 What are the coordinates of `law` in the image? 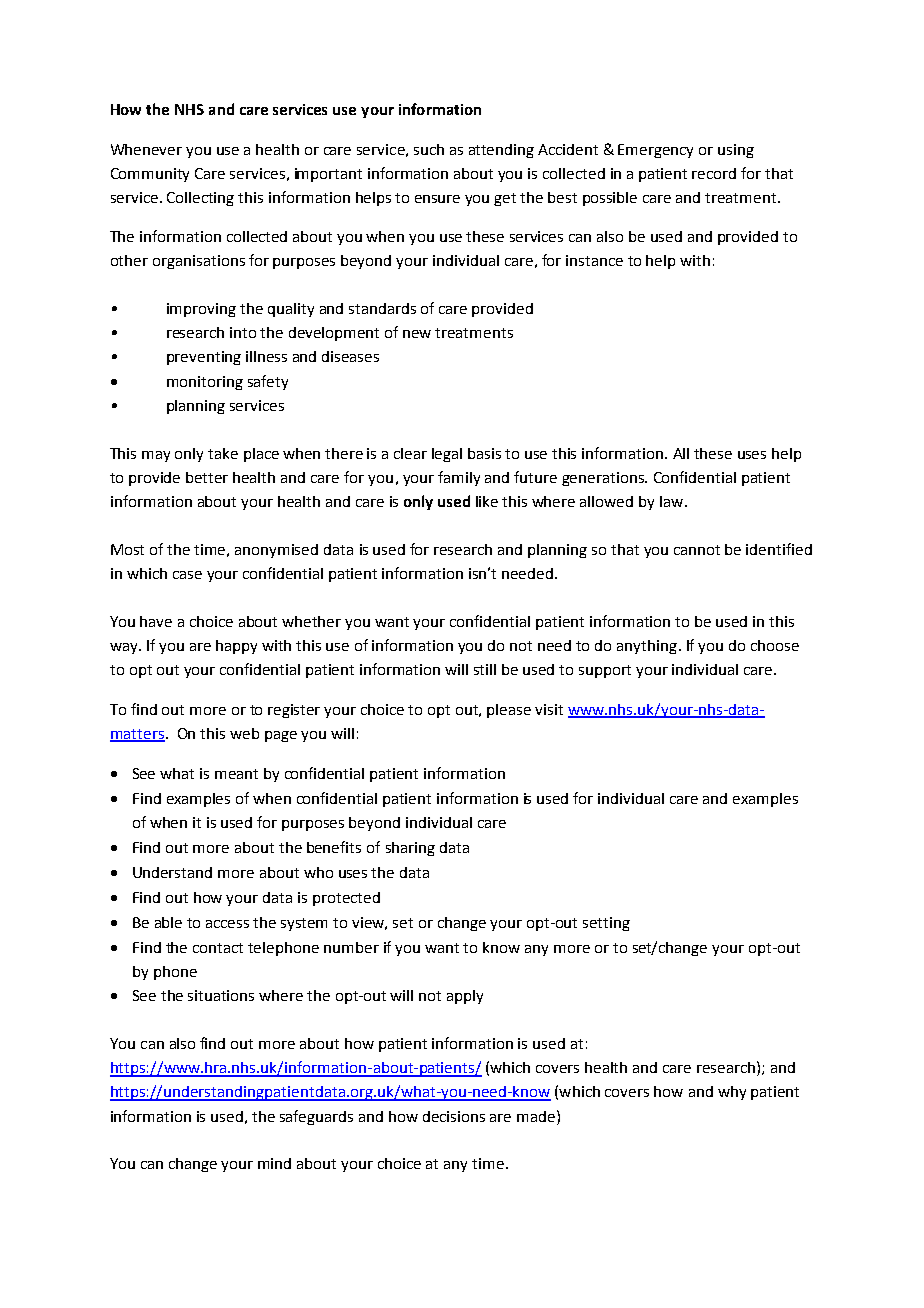 It's located at (673, 501).
